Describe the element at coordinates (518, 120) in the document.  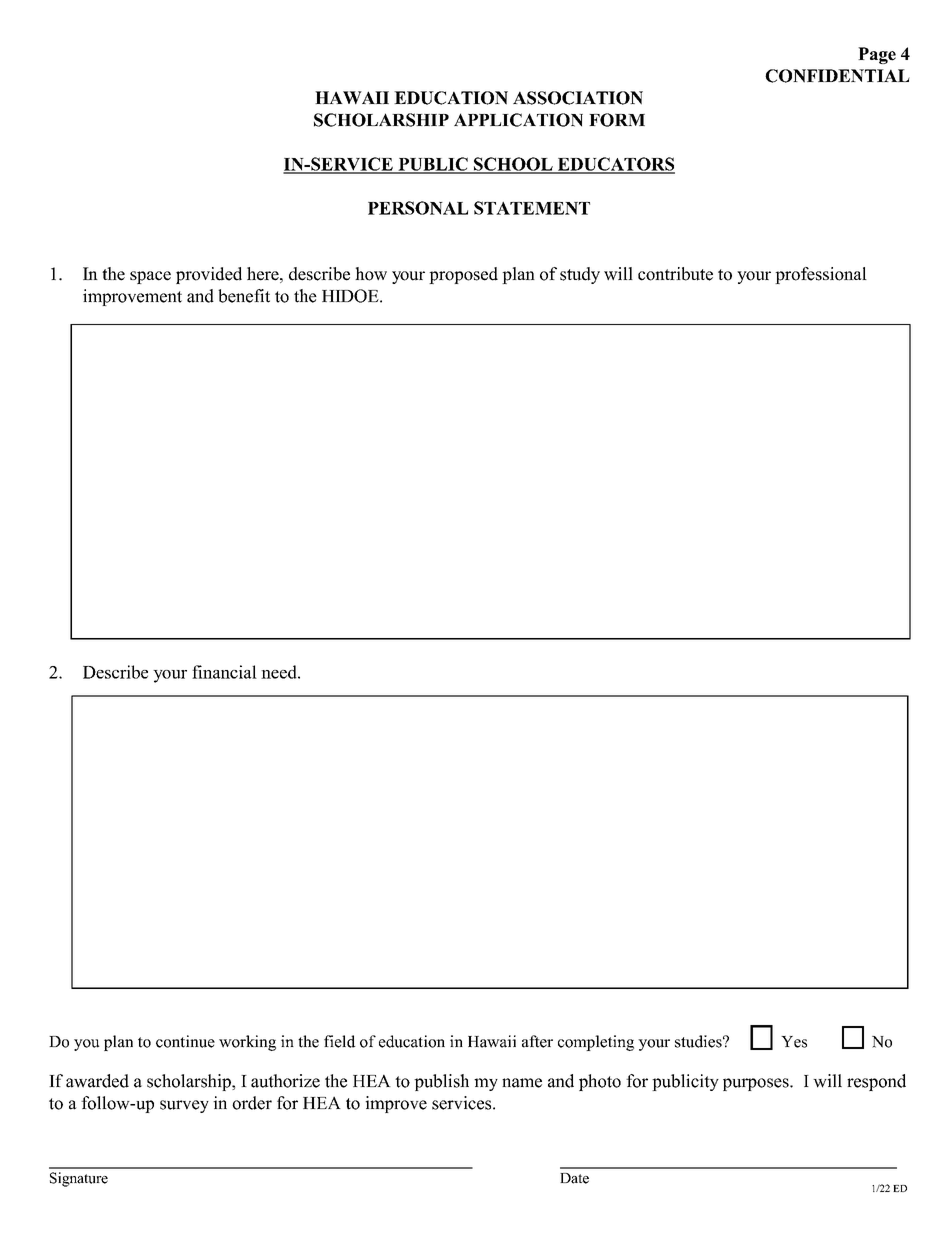
I see `APPLICATION` at that location.
